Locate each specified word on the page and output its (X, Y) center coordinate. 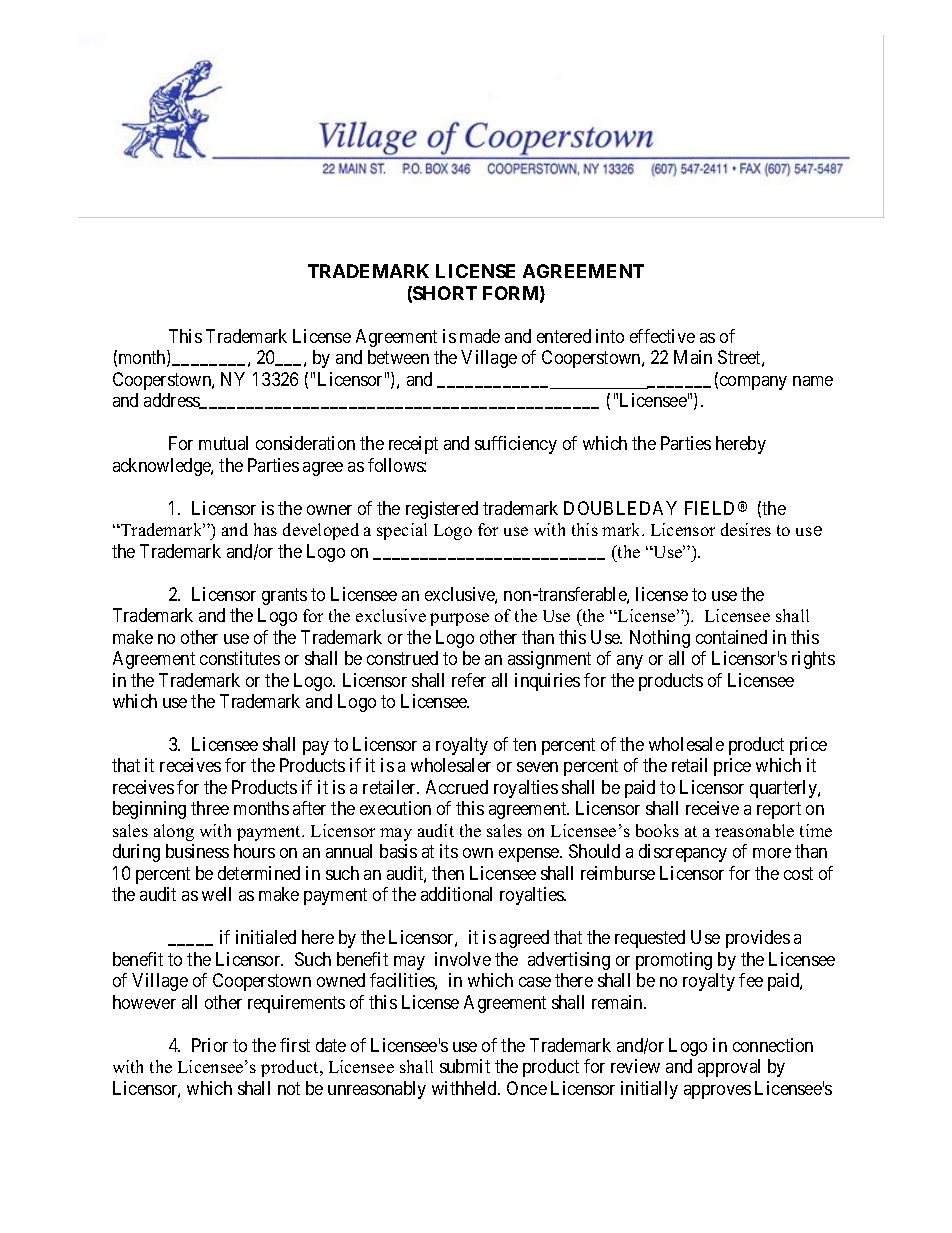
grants (284, 596)
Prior (210, 1045)
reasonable (754, 830)
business (197, 851)
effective (662, 336)
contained (731, 637)
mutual (223, 443)
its (449, 851)
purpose (459, 619)
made (480, 336)
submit (465, 1066)
